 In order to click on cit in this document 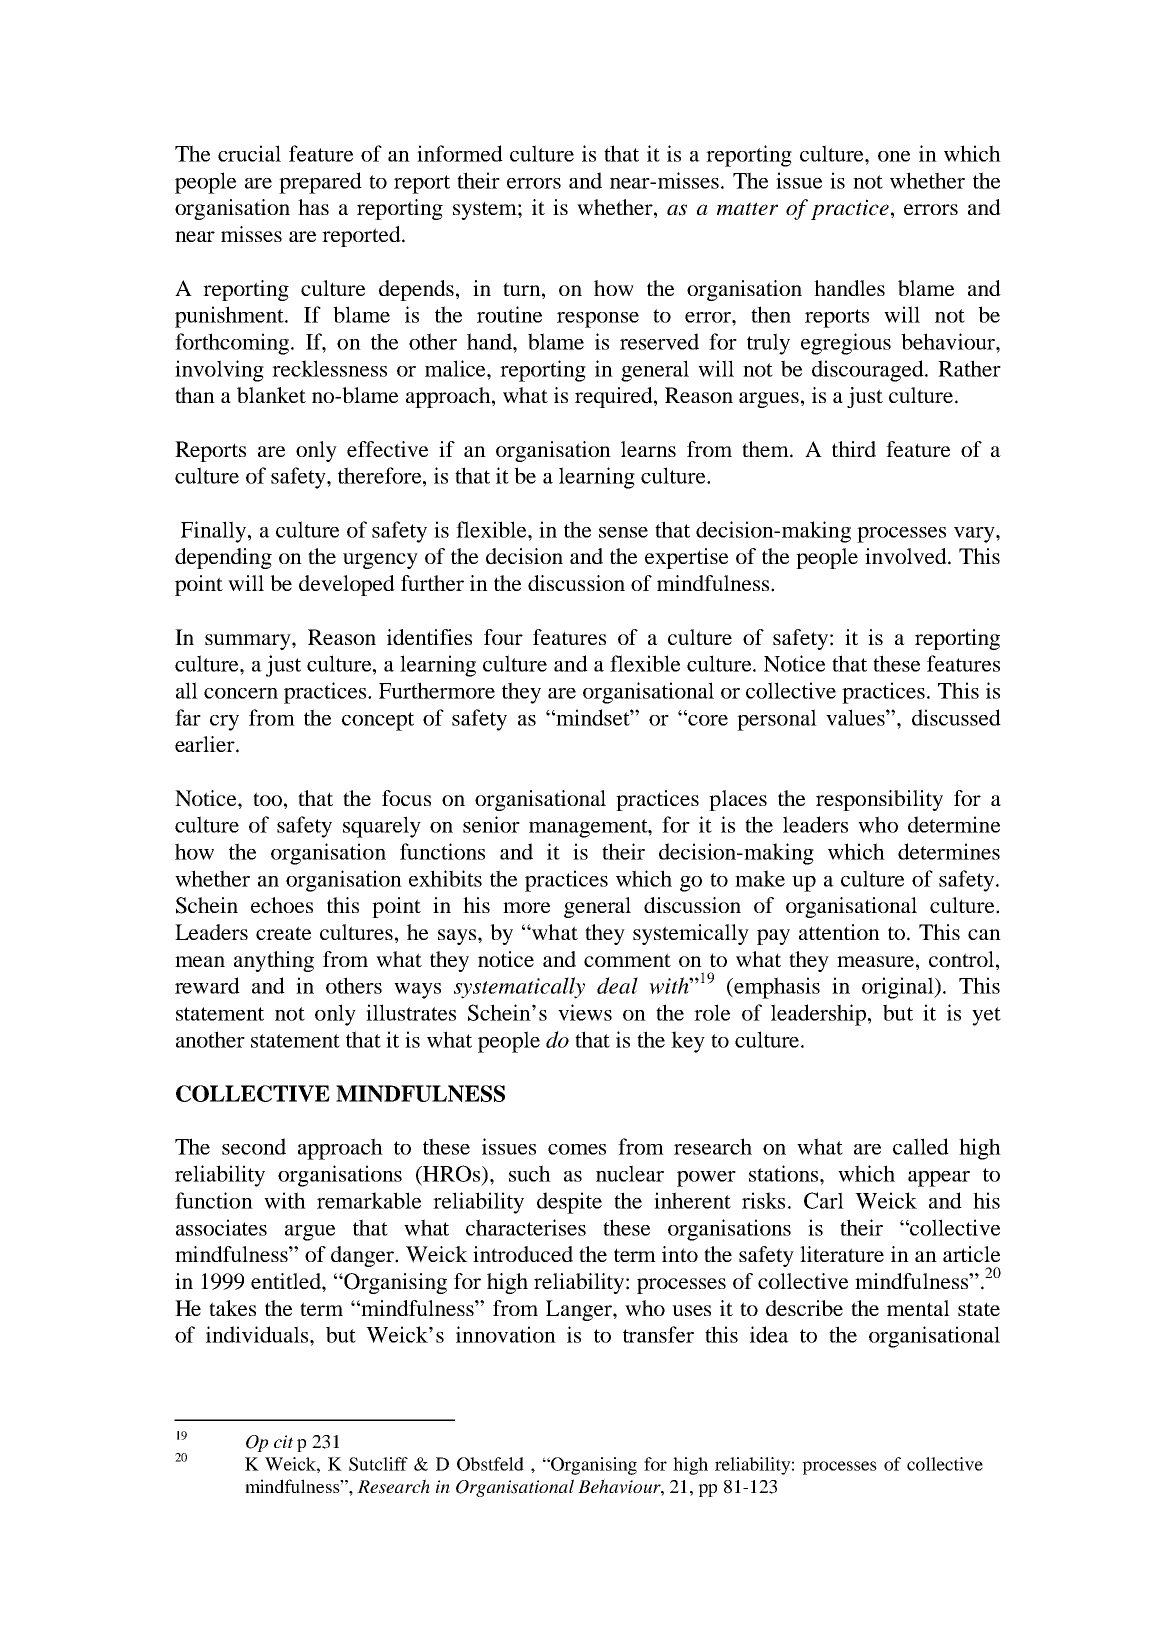, I will do `click(283, 1441)`.
